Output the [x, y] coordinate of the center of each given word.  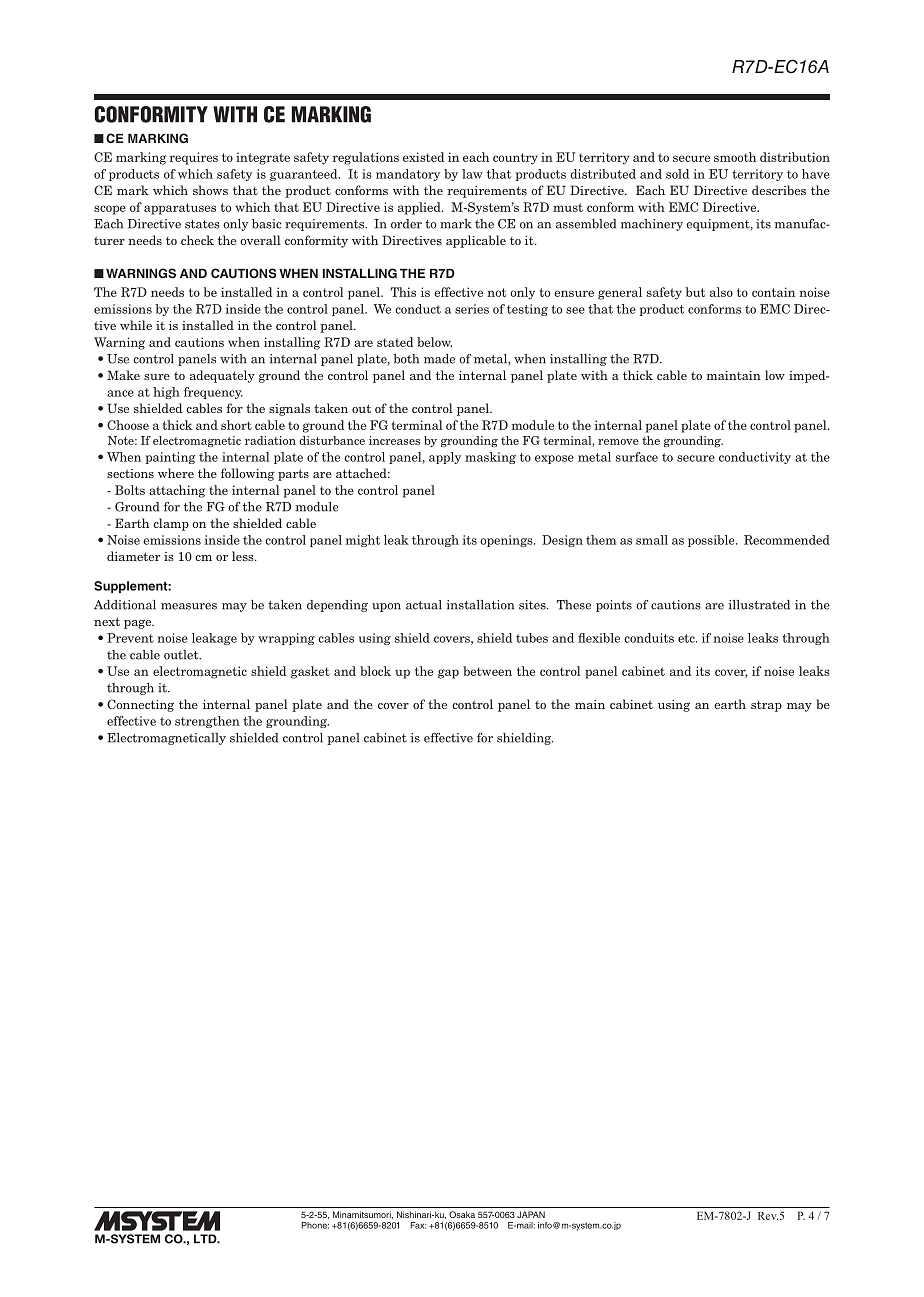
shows [210, 190]
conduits [649, 638]
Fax [418, 1225]
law [472, 174]
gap [448, 674]
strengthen [207, 722]
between [487, 671]
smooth [735, 157]
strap [766, 706]
